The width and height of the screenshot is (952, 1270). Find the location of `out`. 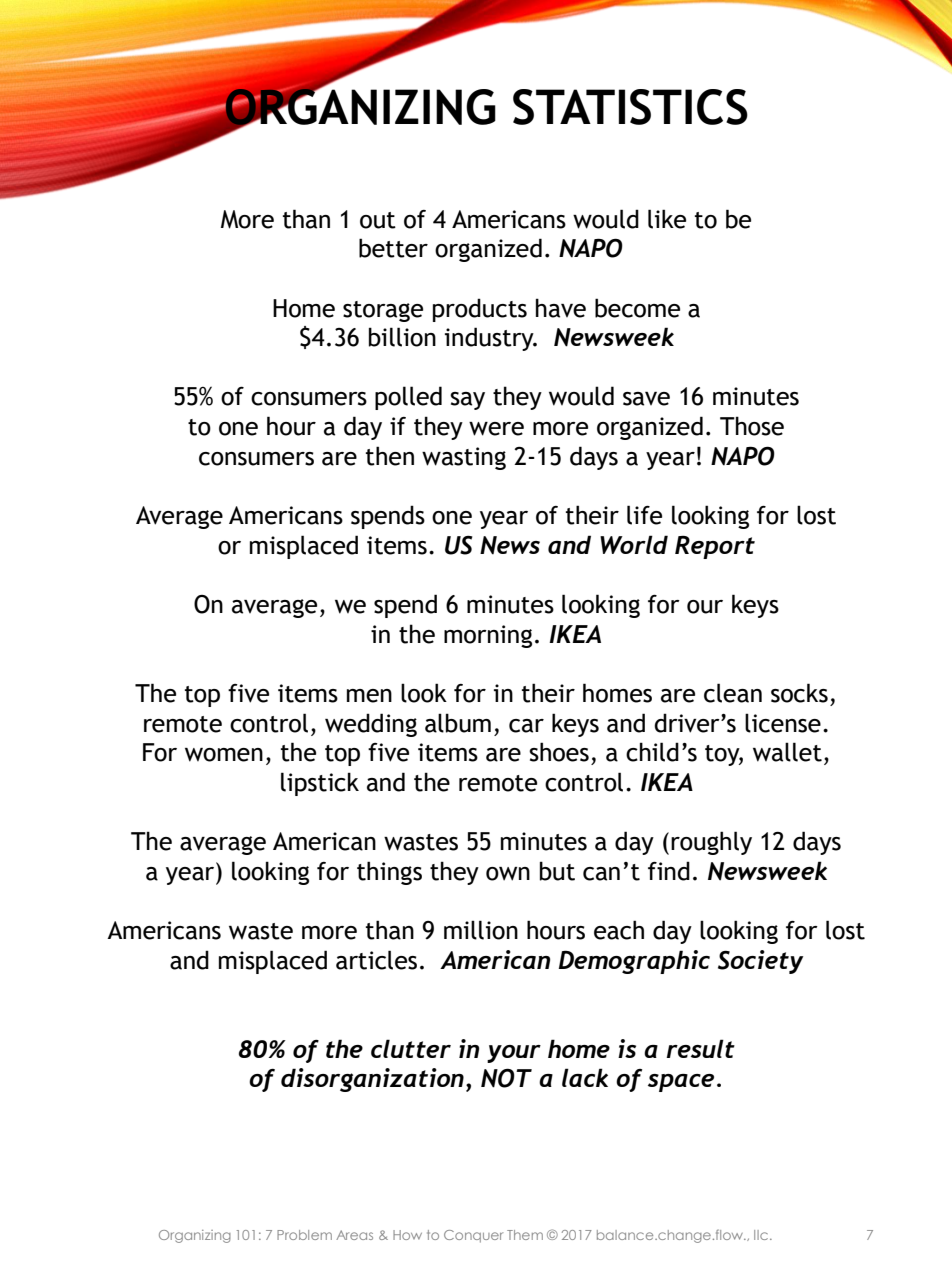

out is located at coordinates (378, 220).
